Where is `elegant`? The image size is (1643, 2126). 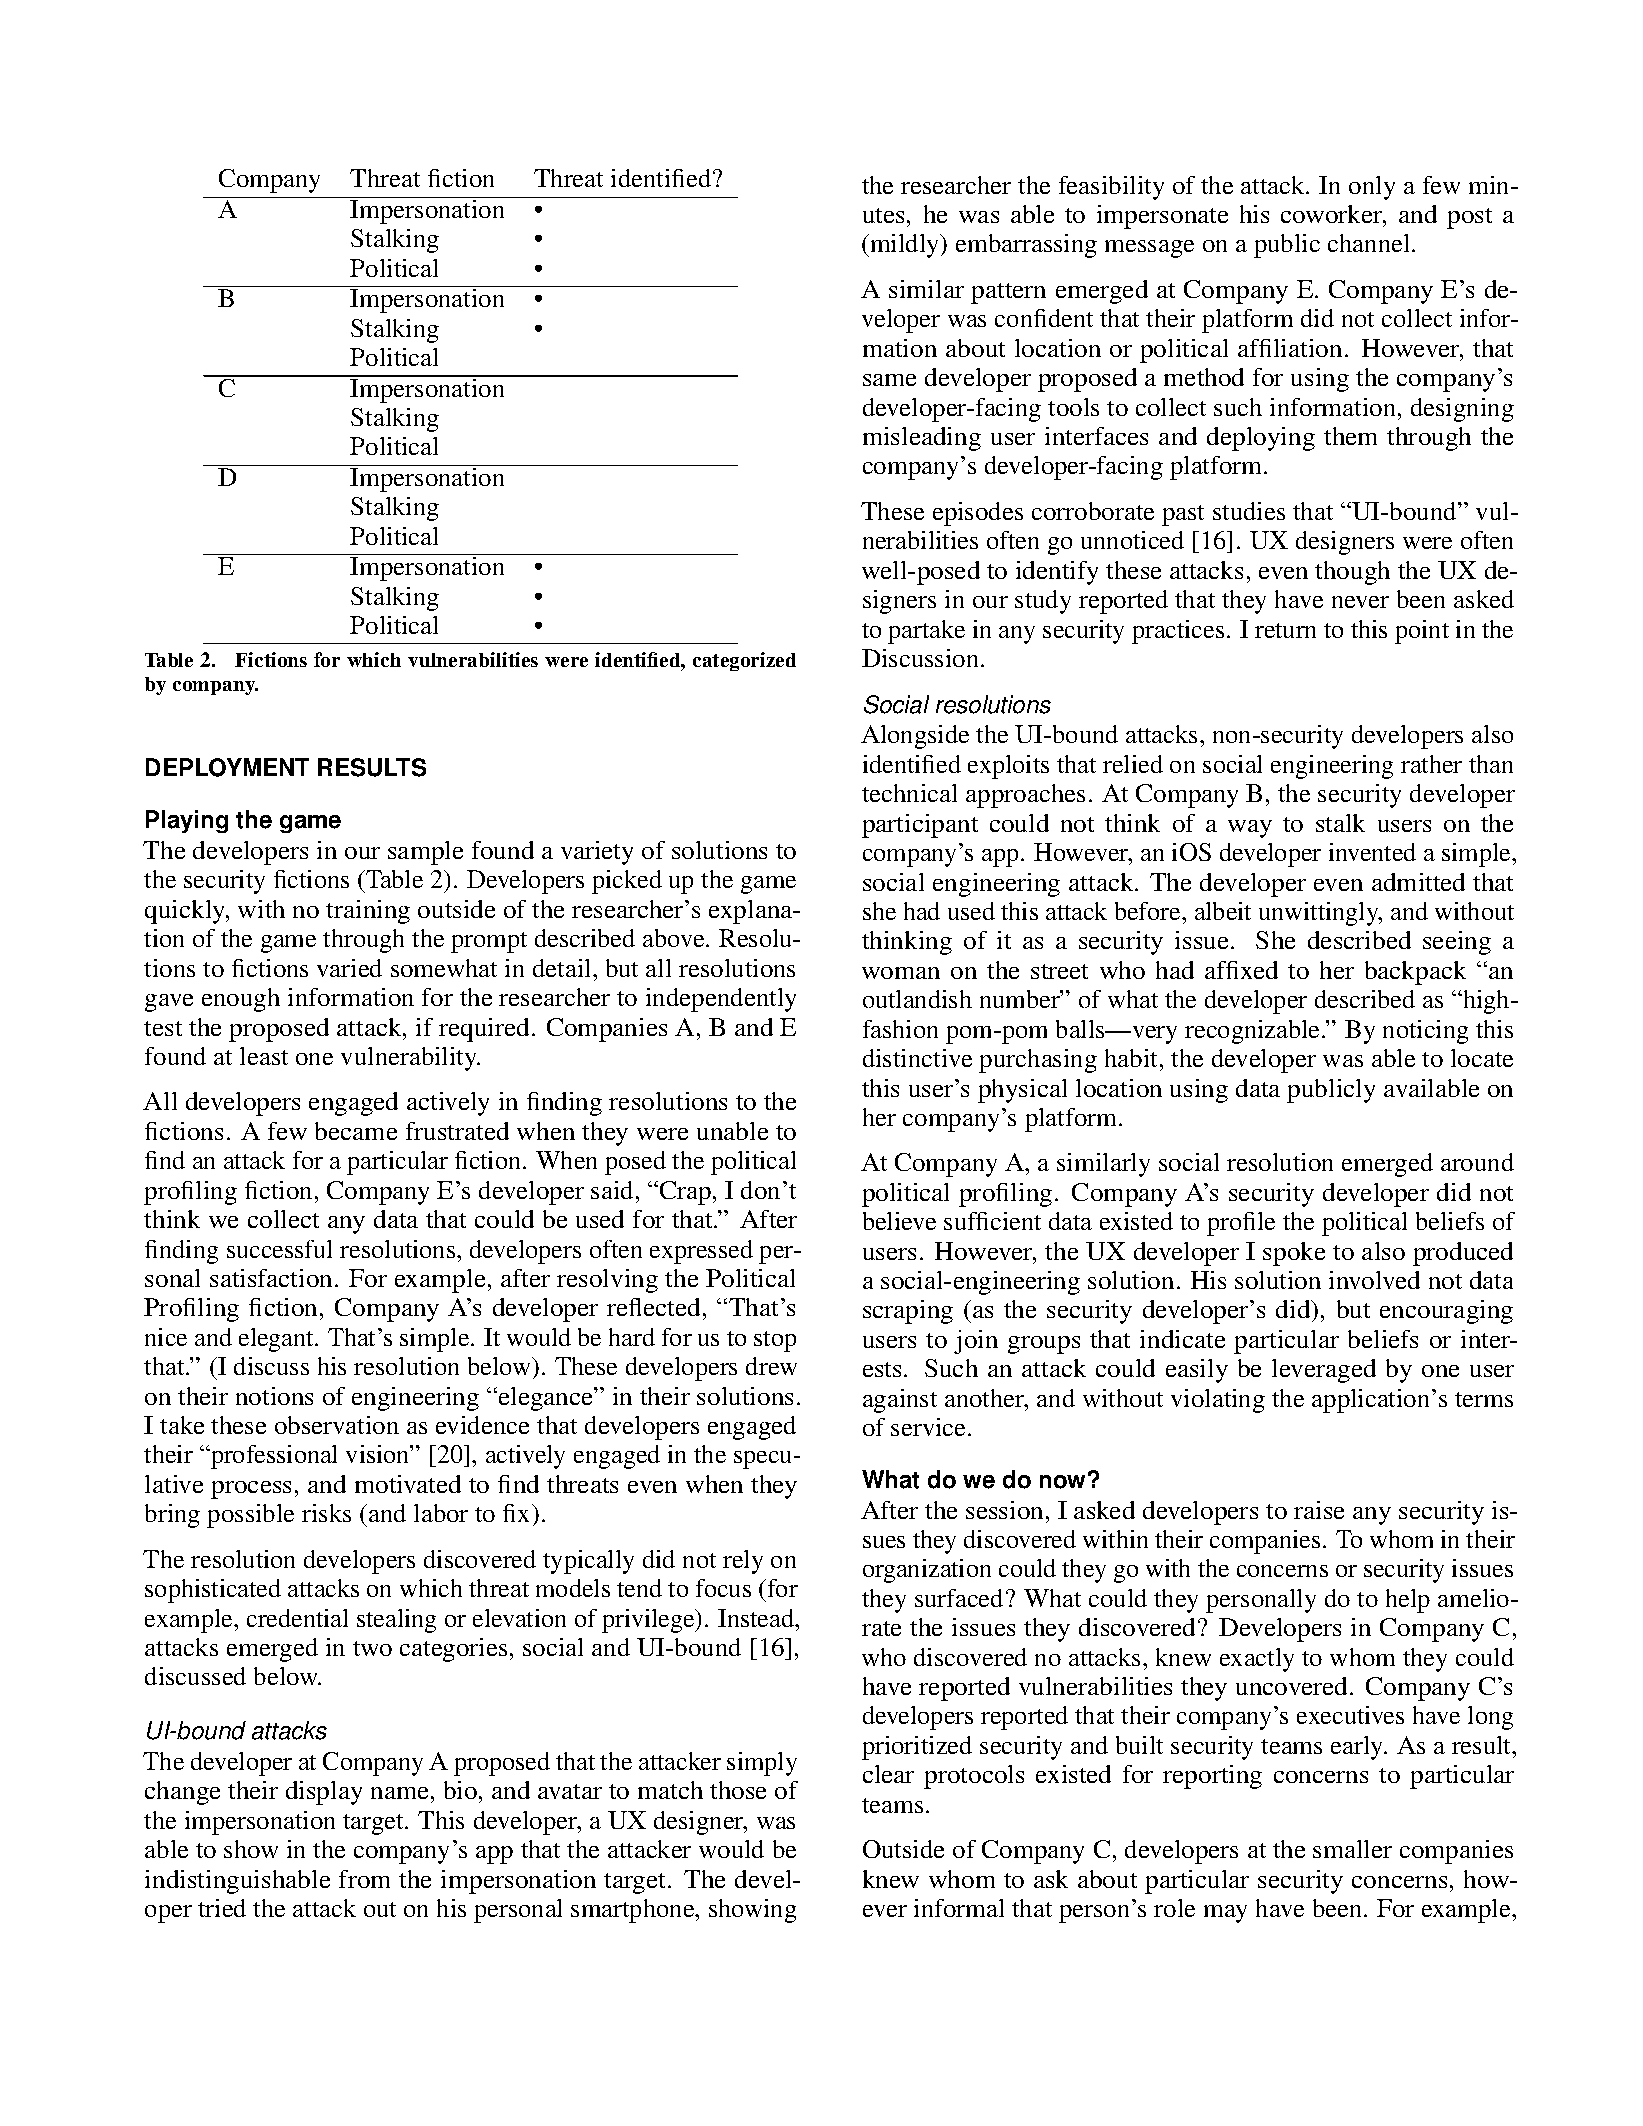 elegant is located at coordinates (277, 1340).
